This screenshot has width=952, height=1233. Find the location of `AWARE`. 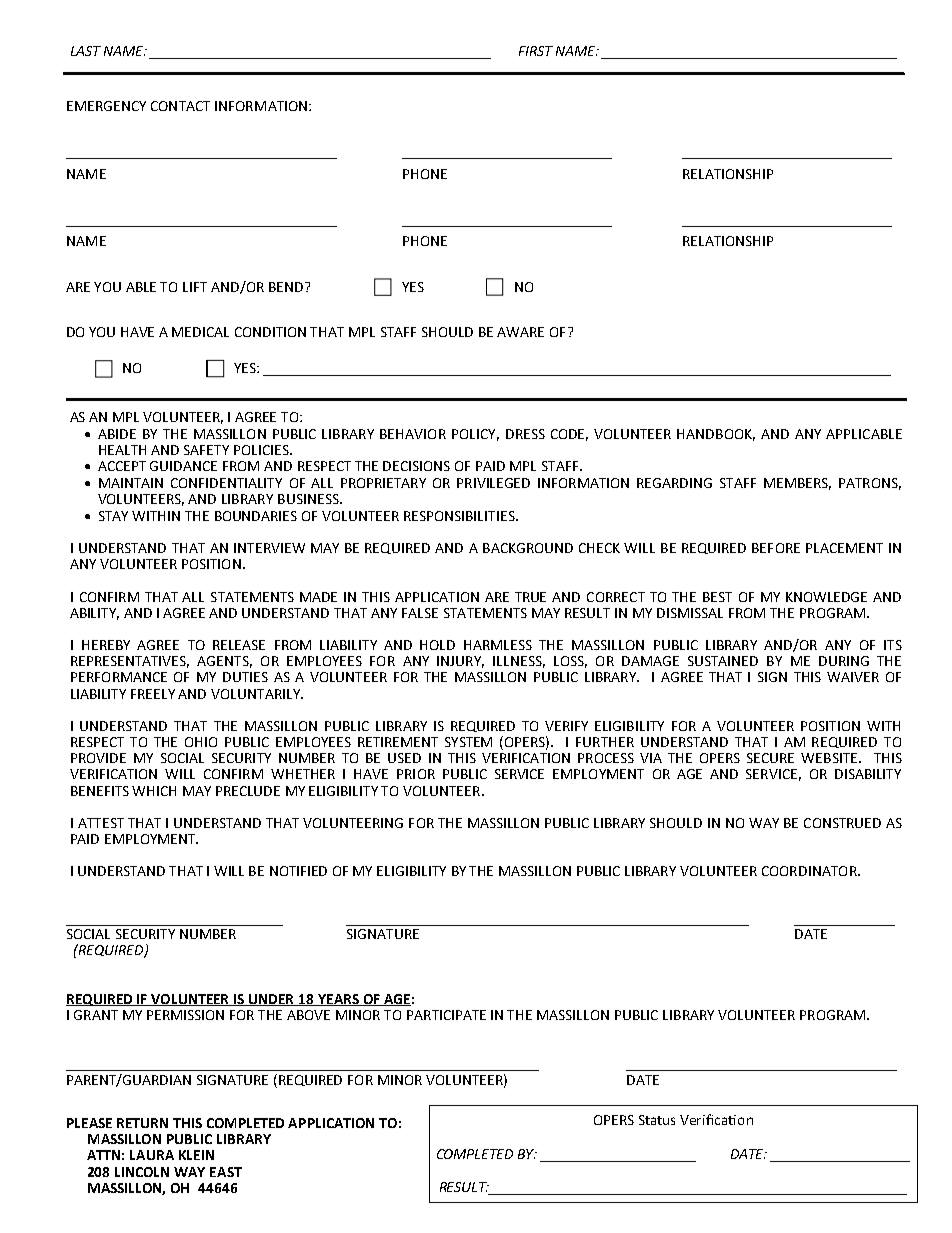

AWARE is located at coordinates (520, 332).
